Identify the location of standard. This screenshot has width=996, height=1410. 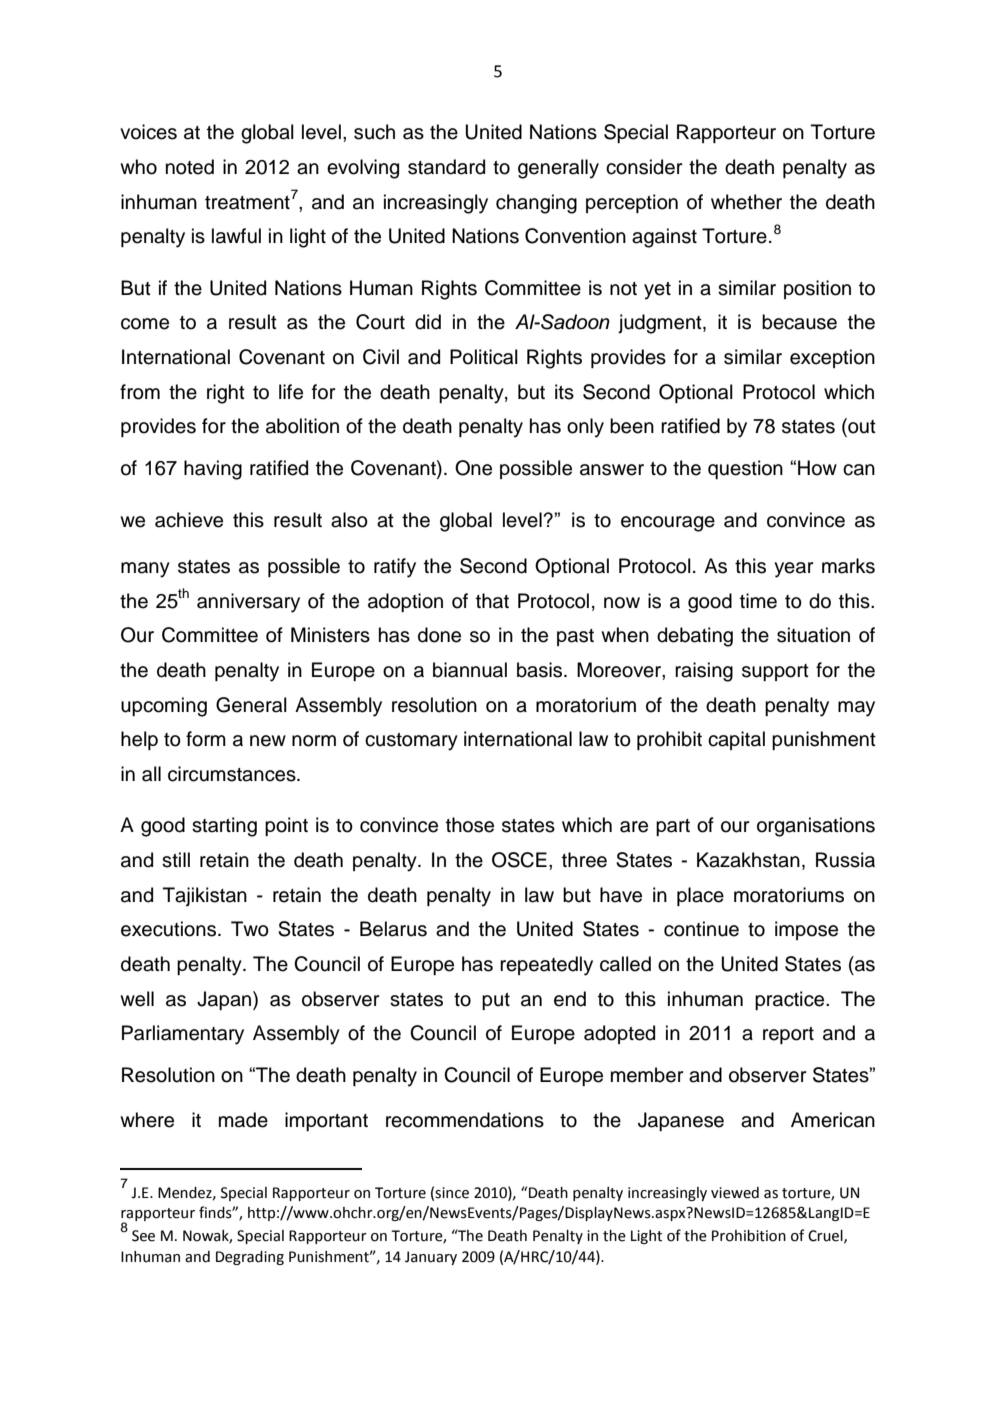
(446, 167).
